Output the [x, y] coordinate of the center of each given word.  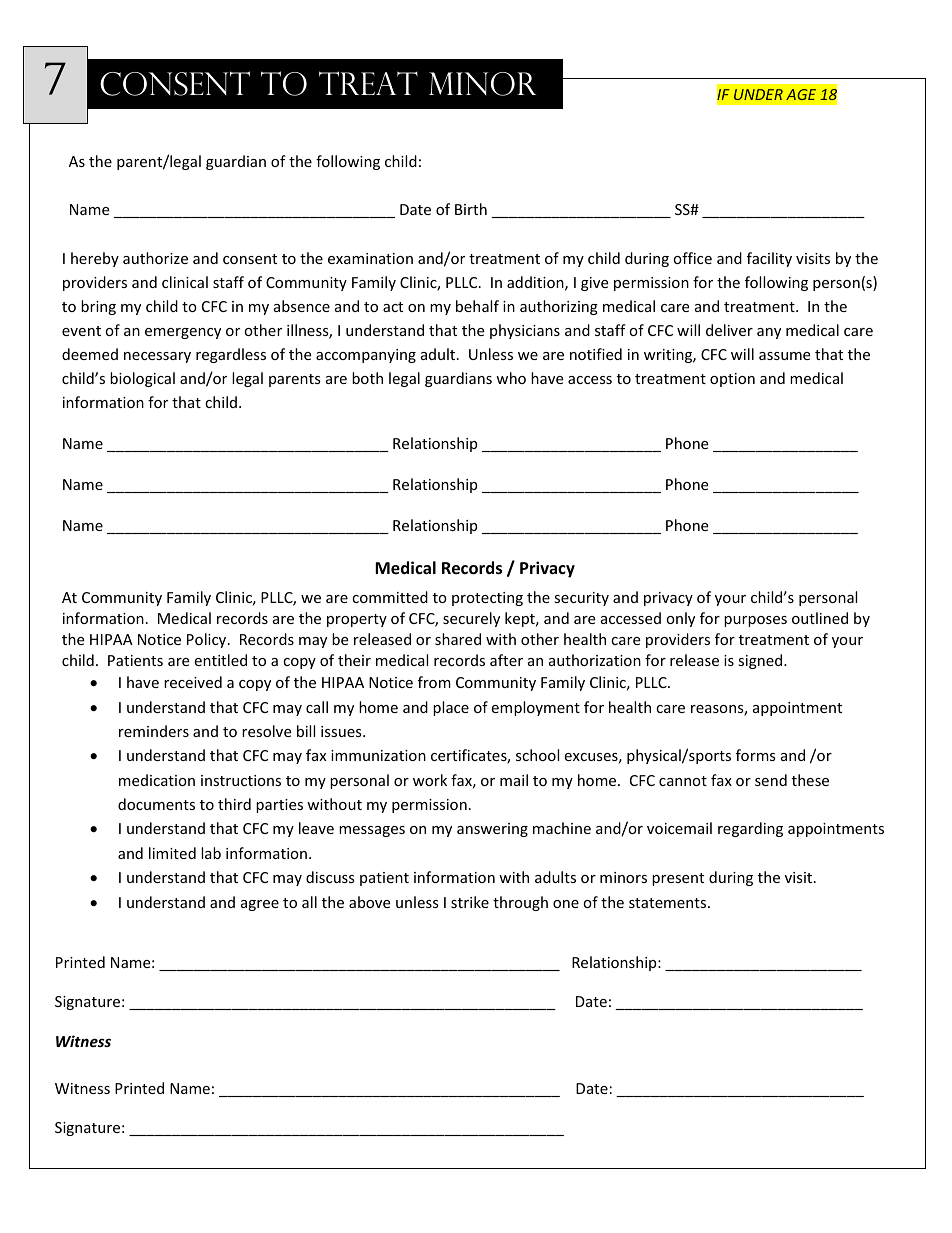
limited [172, 853]
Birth [471, 209]
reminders [154, 731]
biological [142, 379]
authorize [155, 258]
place [451, 708]
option [732, 380]
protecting [487, 599]
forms [756, 755]
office [692, 258]
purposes [755, 621]
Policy [208, 640]
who [511, 378]
